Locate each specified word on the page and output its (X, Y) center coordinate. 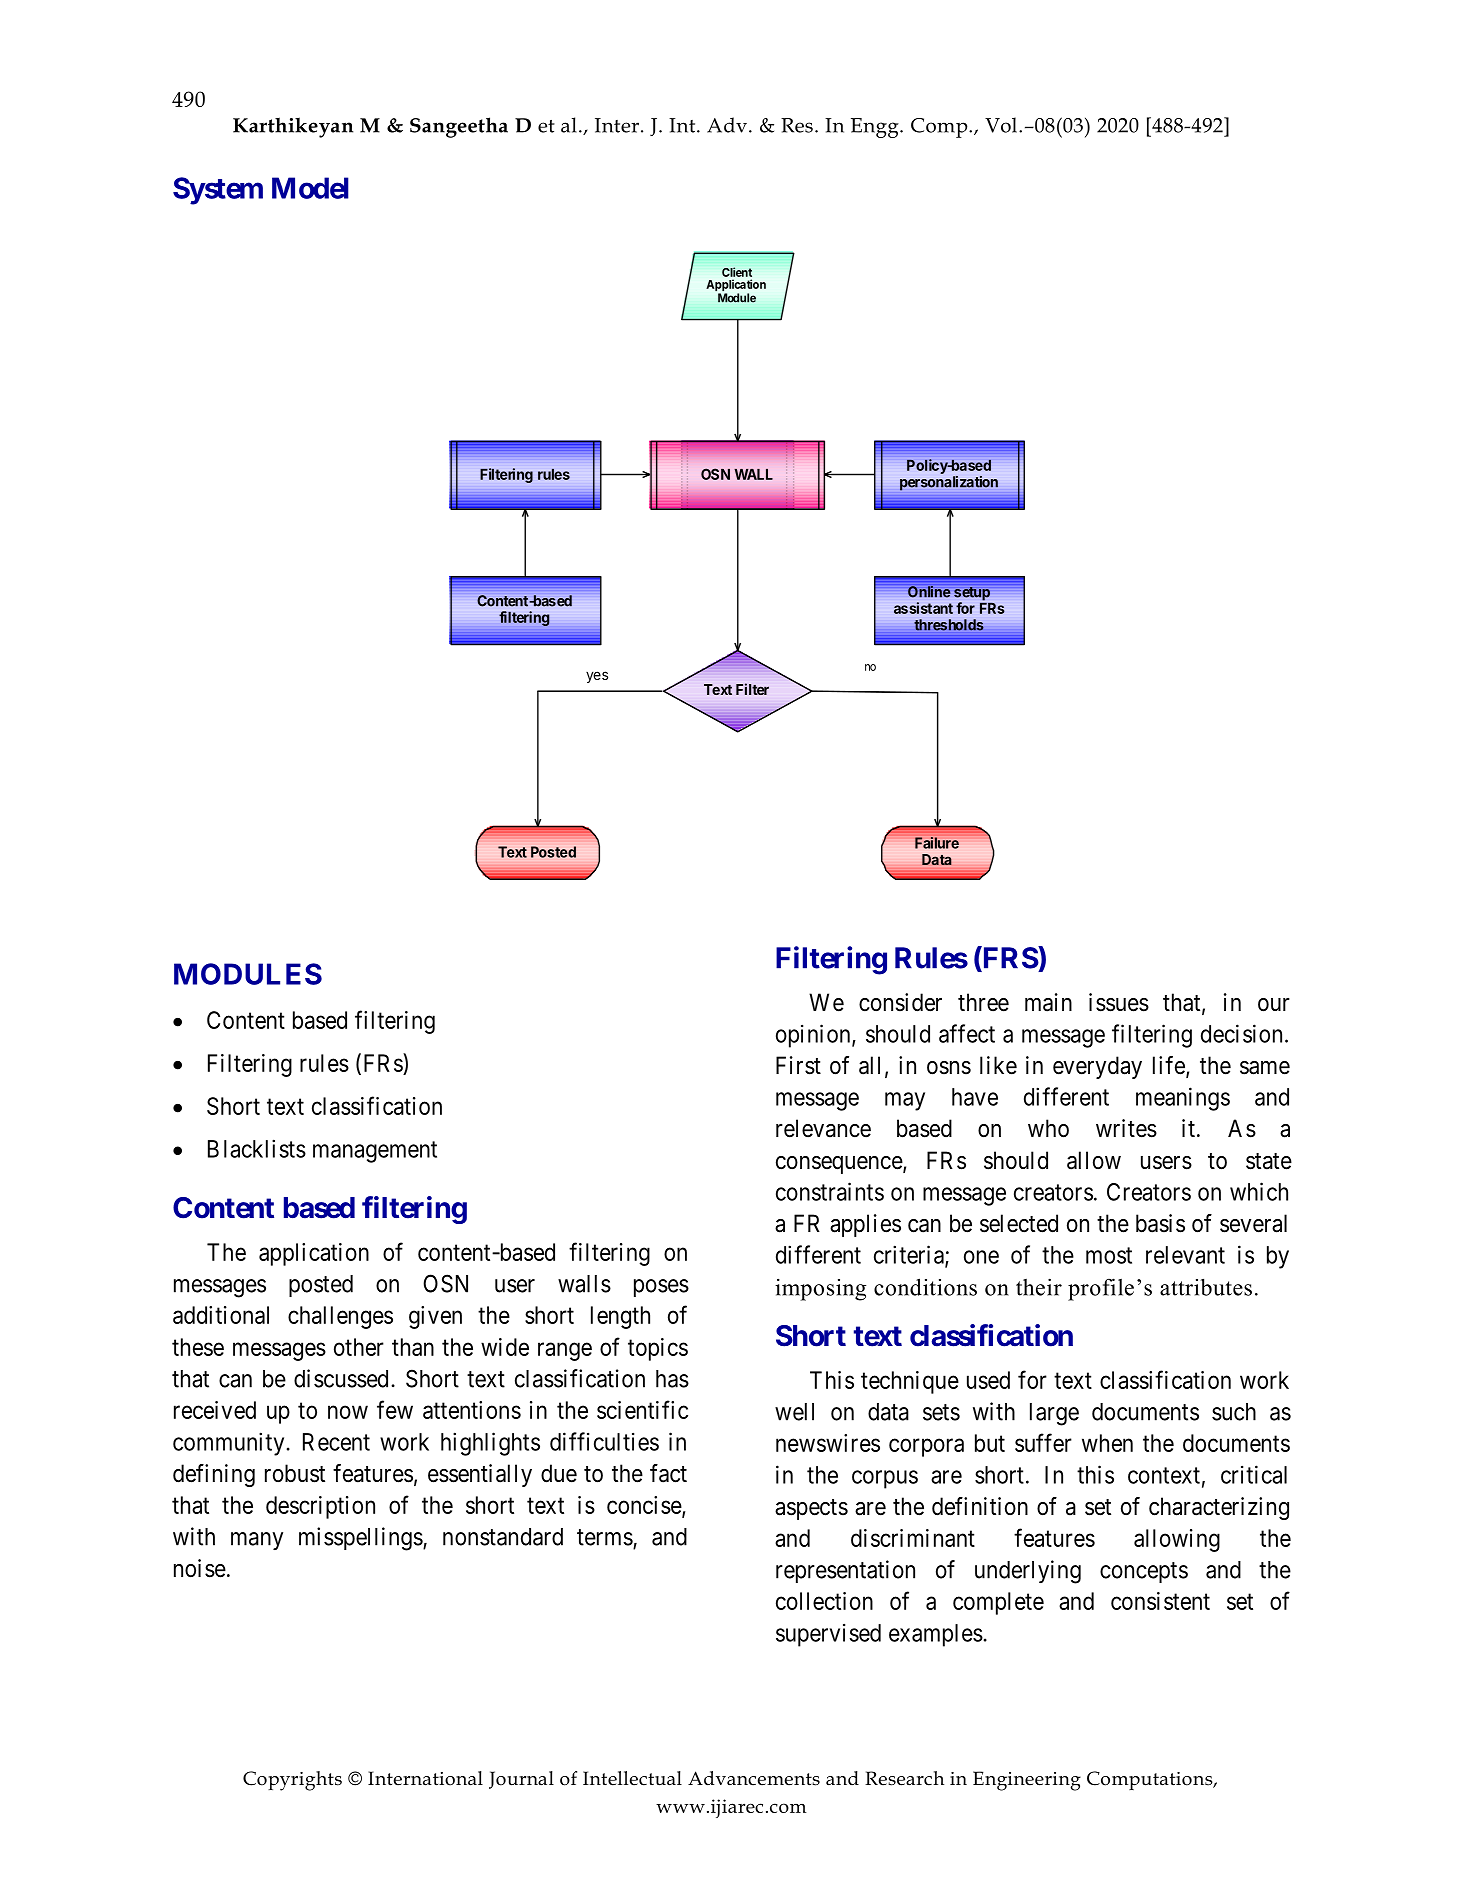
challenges (340, 1317)
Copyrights (292, 1781)
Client (737, 272)
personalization (949, 483)
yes (597, 677)
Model (310, 188)
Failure (937, 843)
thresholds (949, 625)
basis (1160, 1223)
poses (661, 1288)
